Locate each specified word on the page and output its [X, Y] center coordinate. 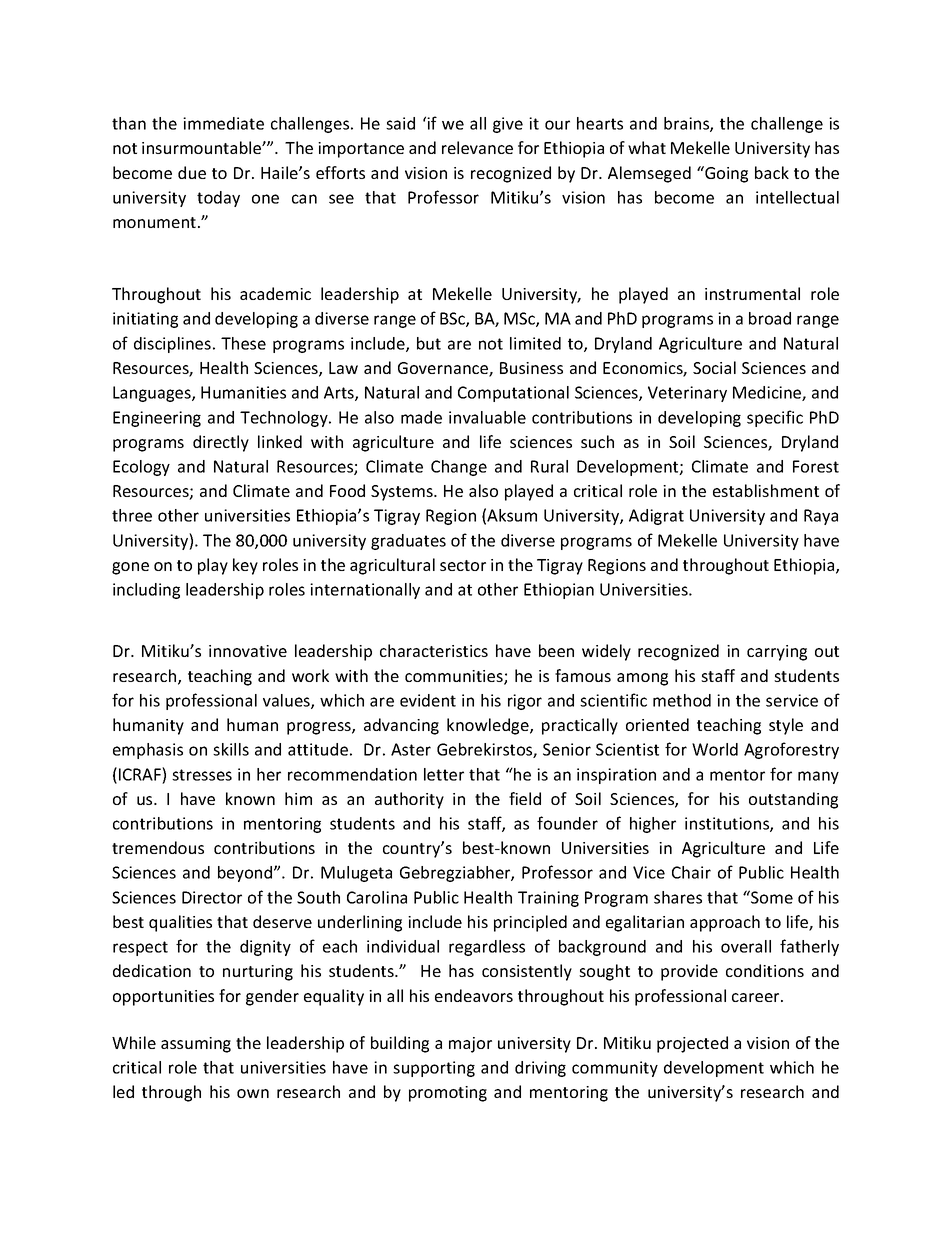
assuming [196, 1045]
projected [692, 1044]
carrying [777, 653]
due [192, 172]
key [245, 566]
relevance [477, 147]
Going [725, 174]
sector [463, 565]
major [470, 1045]
